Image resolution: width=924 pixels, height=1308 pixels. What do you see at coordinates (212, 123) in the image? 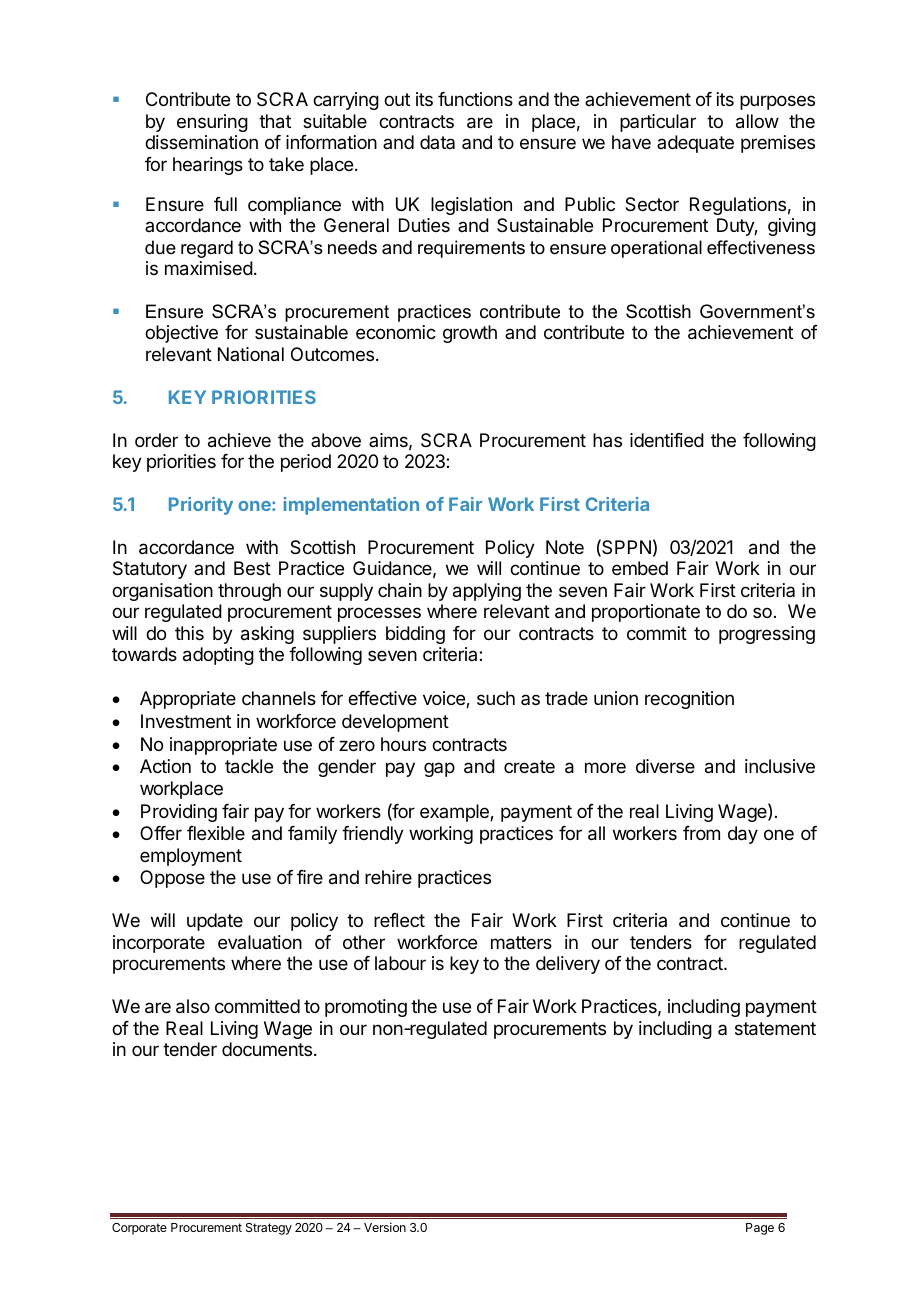
I see `ensuring` at bounding box center [212, 123].
